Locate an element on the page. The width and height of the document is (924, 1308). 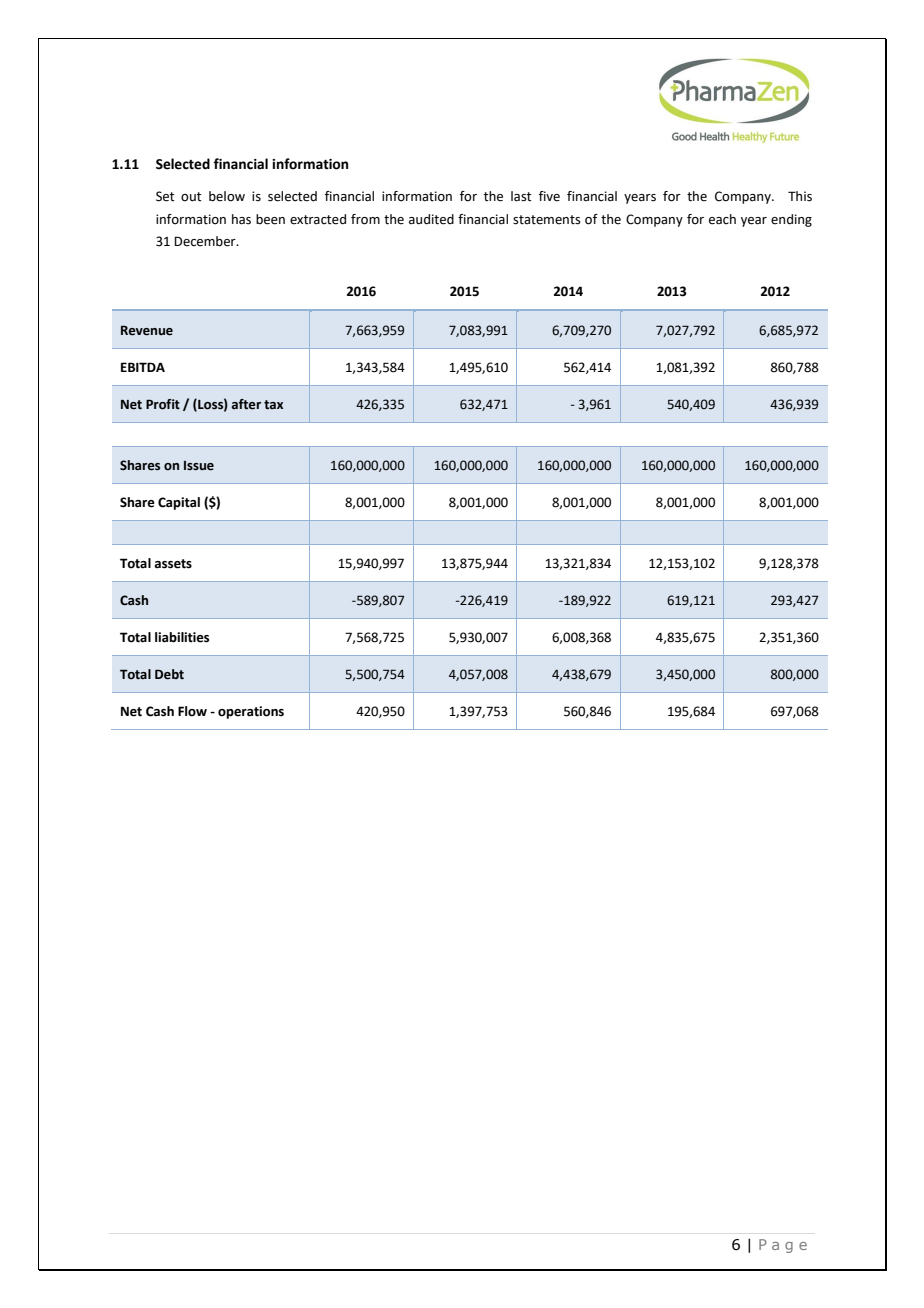
has is located at coordinates (241, 219).
